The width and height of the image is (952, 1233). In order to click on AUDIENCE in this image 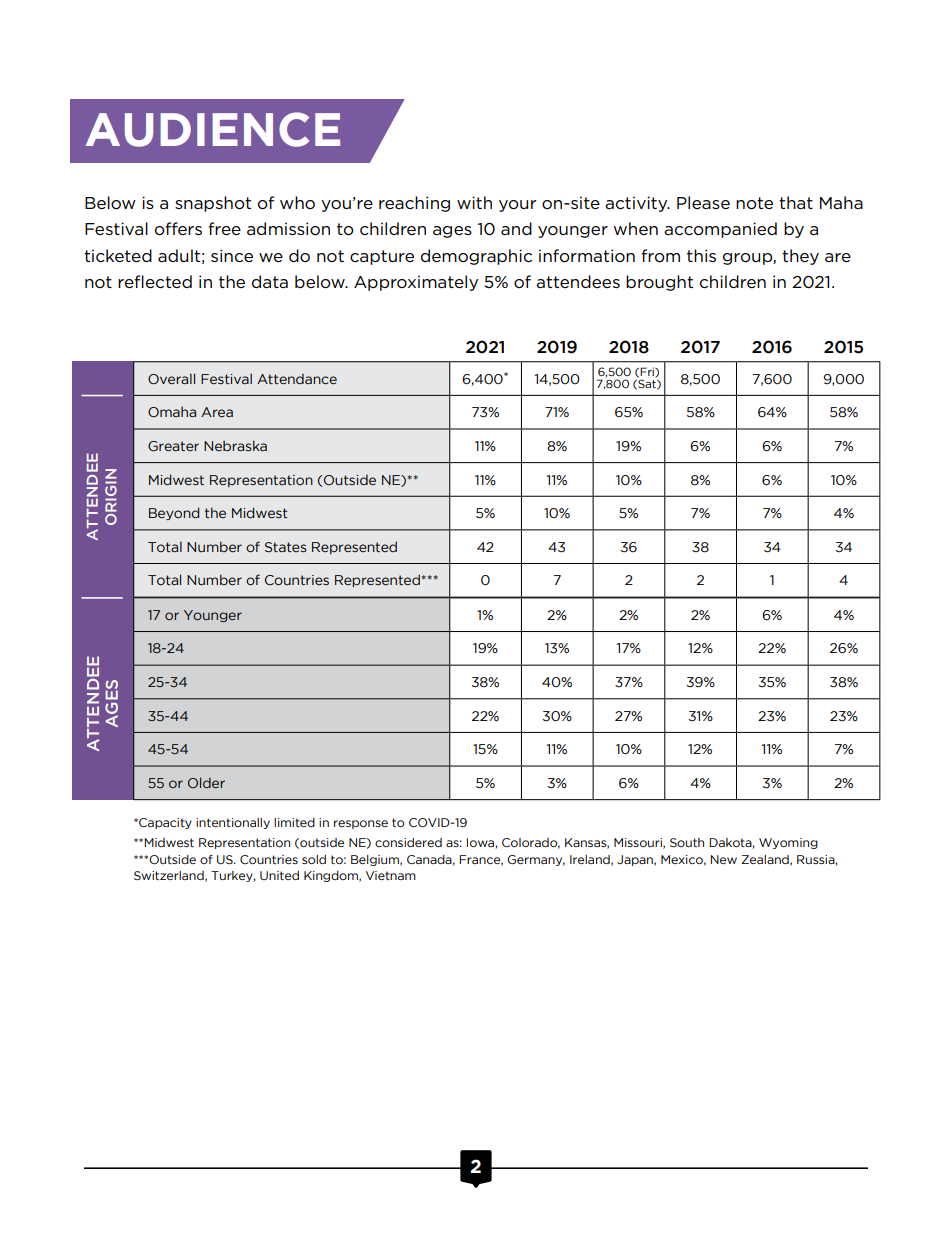, I will do `click(213, 129)`.
